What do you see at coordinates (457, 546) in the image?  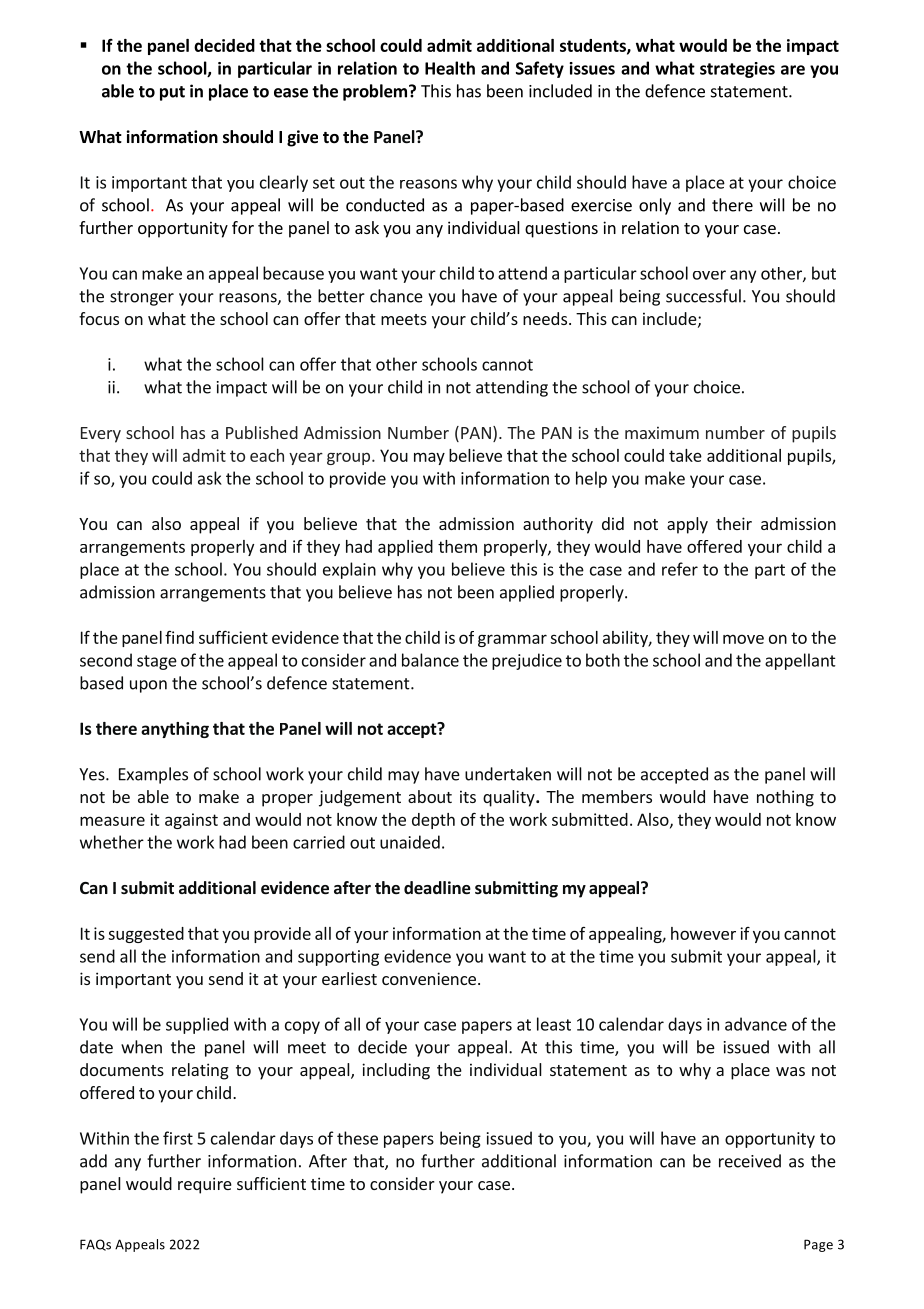 I see `them` at bounding box center [457, 546].
